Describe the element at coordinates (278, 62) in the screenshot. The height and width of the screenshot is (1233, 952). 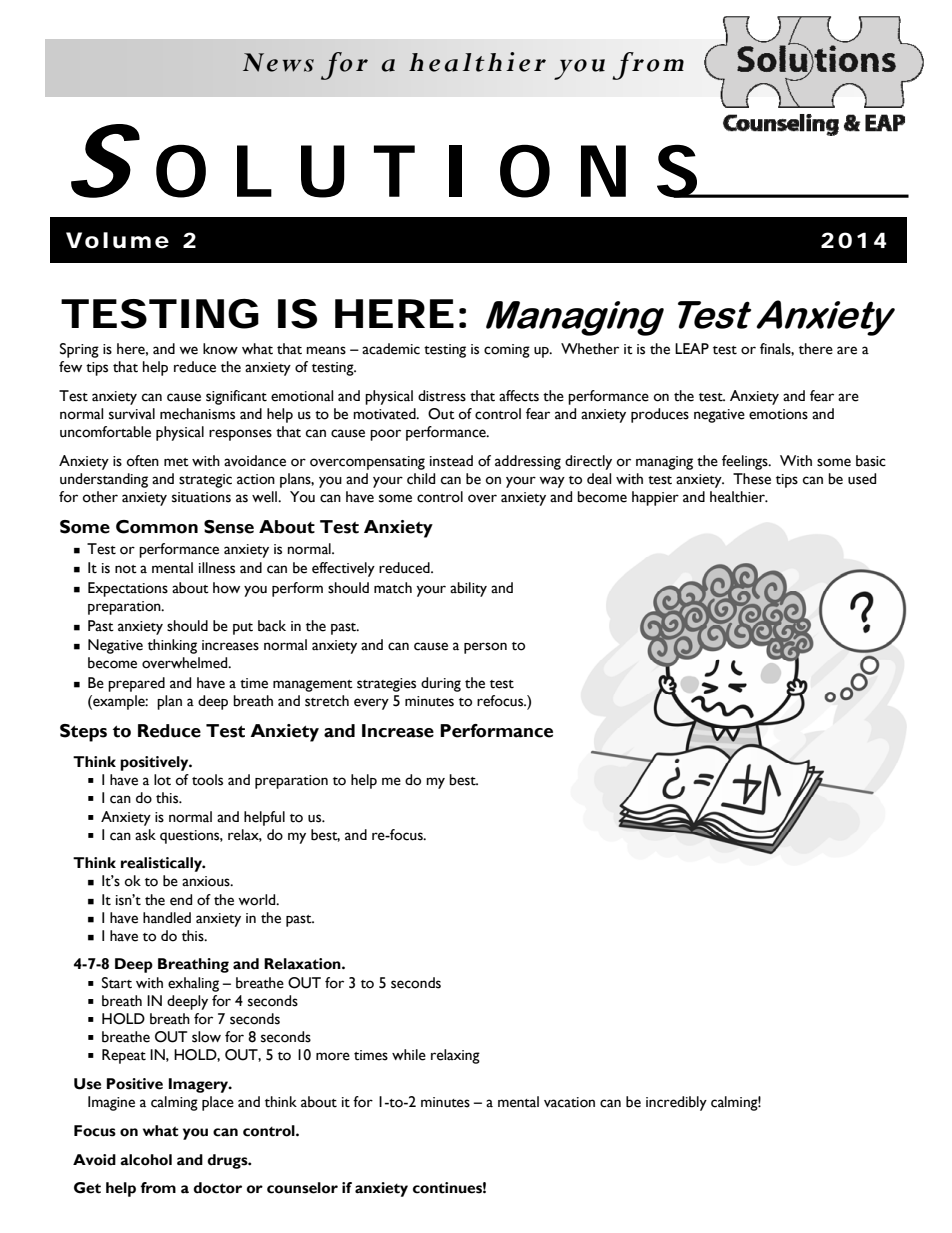
I see `News` at that location.
